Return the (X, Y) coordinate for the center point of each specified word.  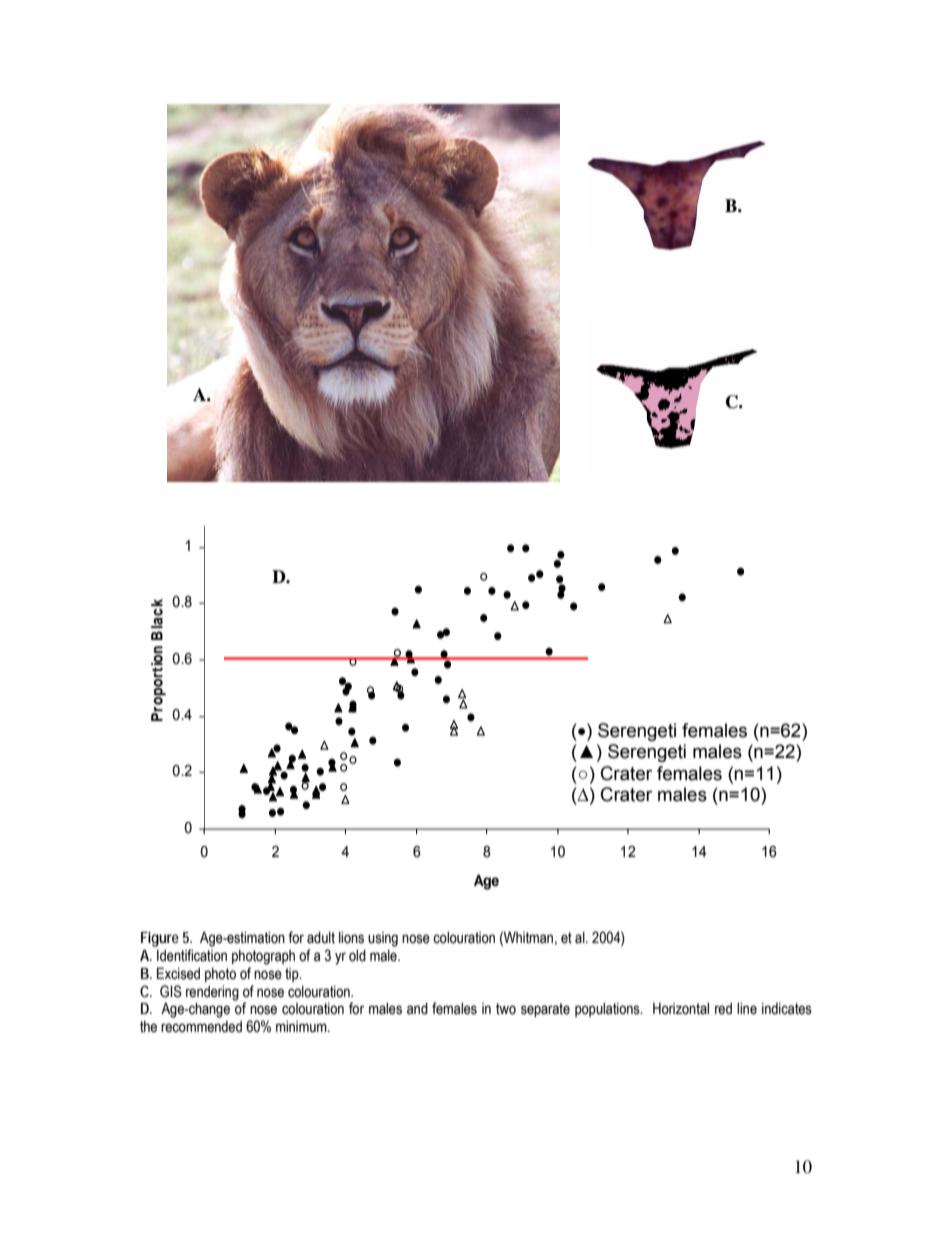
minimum (302, 1026)
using (383, 939)
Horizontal (681, 1008)
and (417, 1008)
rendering (212, 993)
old (357, 955)
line (747, 1008)
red (723, 1009)
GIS (171, 991)
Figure (160, 939)
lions (351, 937)
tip (293, 975)
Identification (192, 955)
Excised (178, 973)
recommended (201, 1027)
